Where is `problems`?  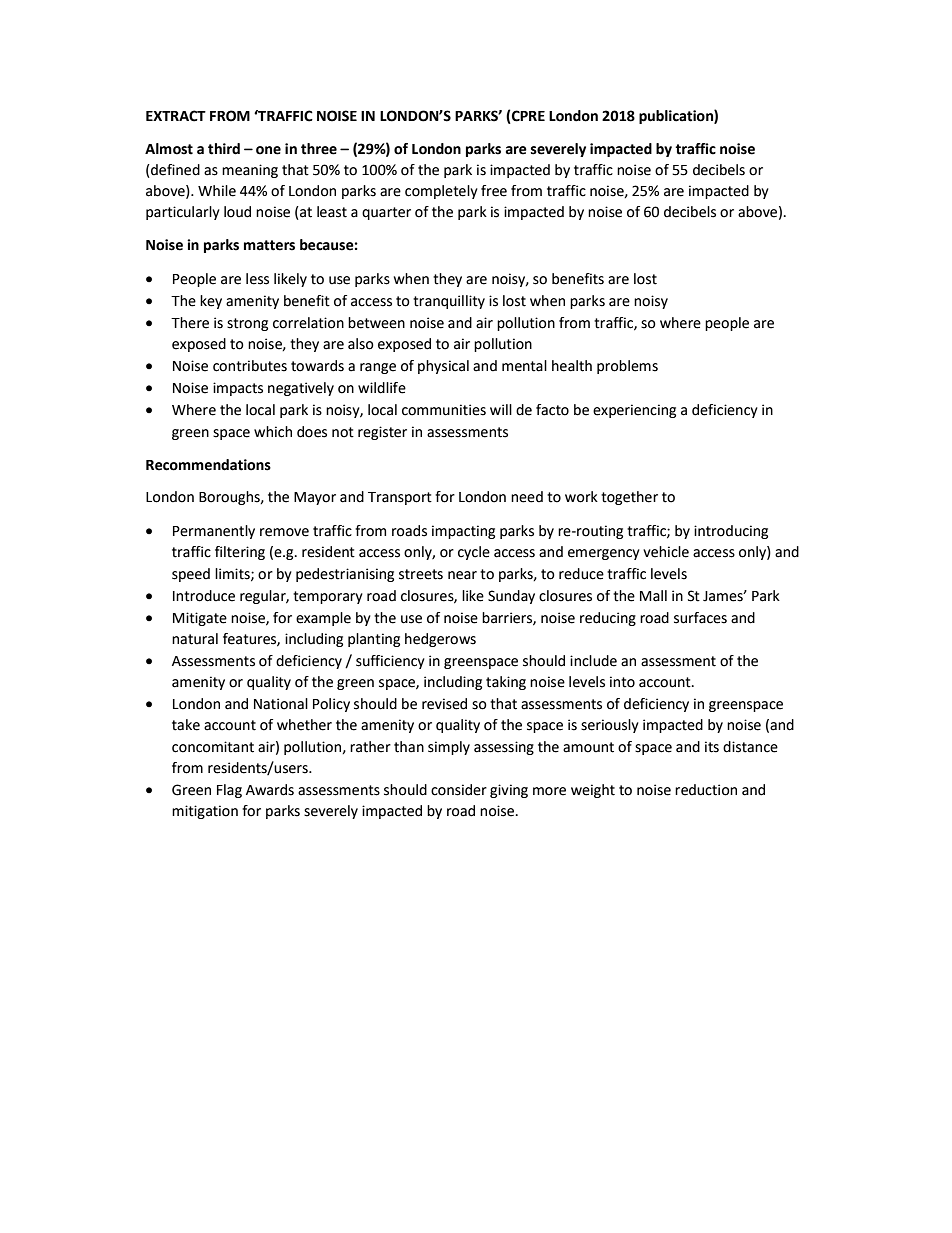 problems is located at coordinates (627, 367).
